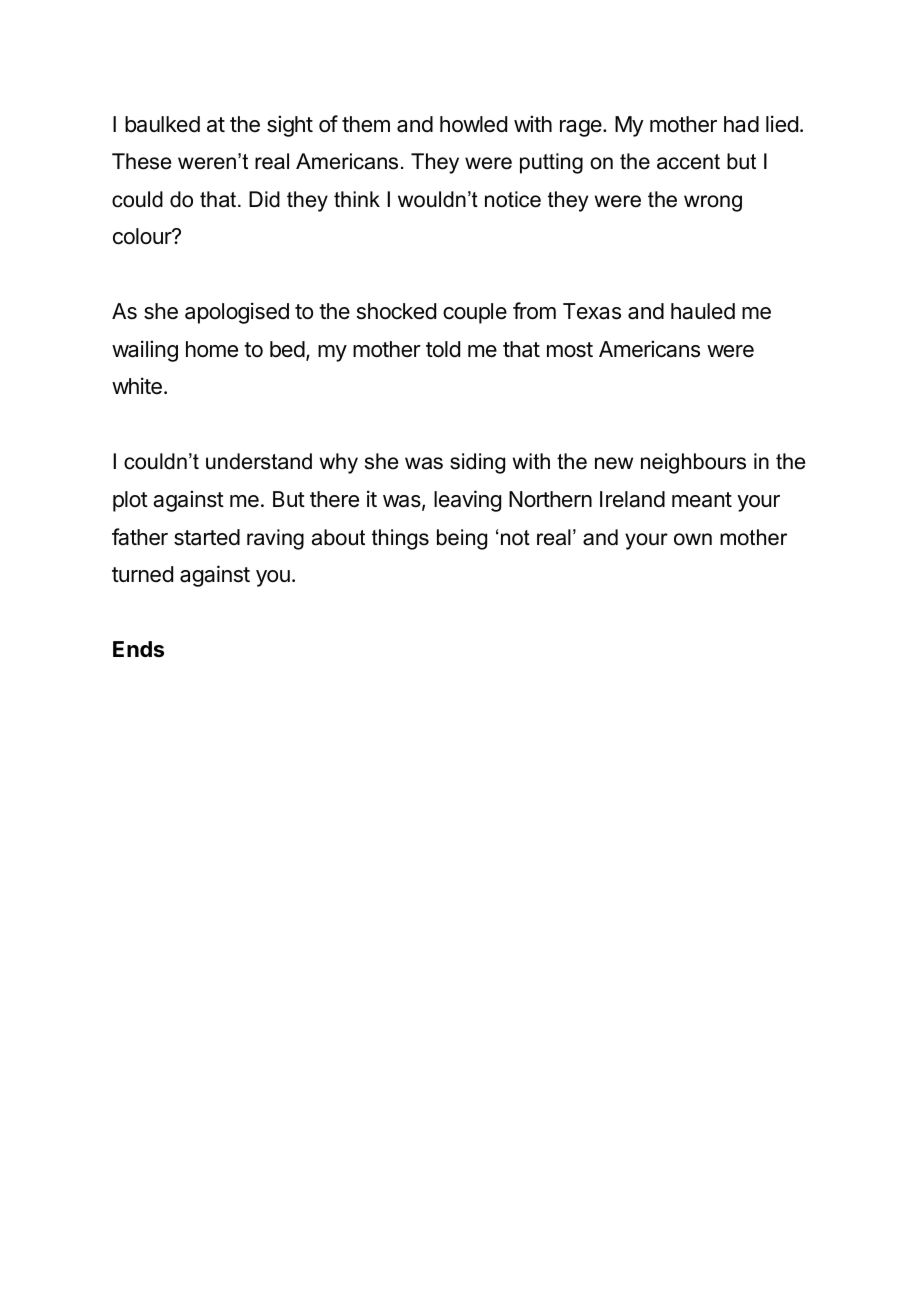  I want to click on being, so click(462, 539).
